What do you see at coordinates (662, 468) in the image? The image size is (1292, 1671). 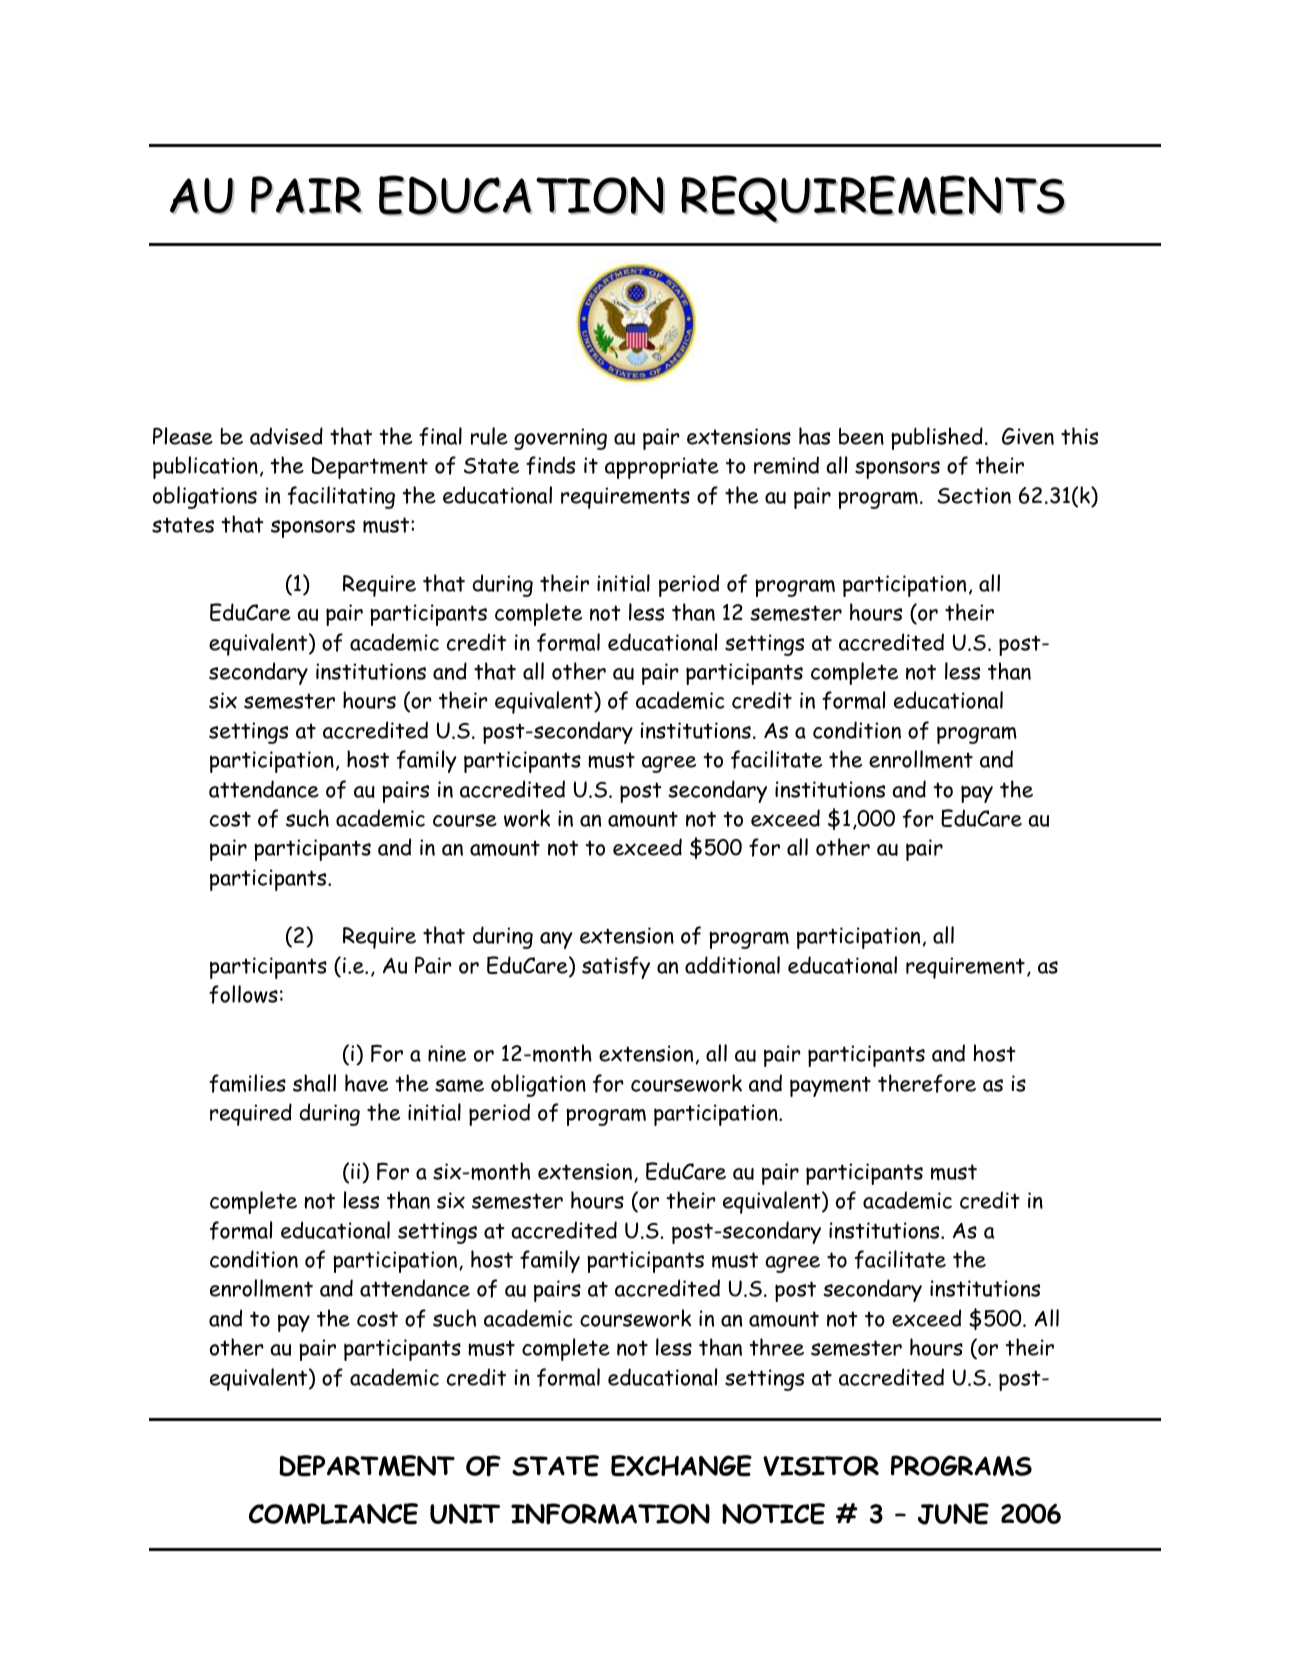 I see `appropriate` at bounding box center [662, 468].
